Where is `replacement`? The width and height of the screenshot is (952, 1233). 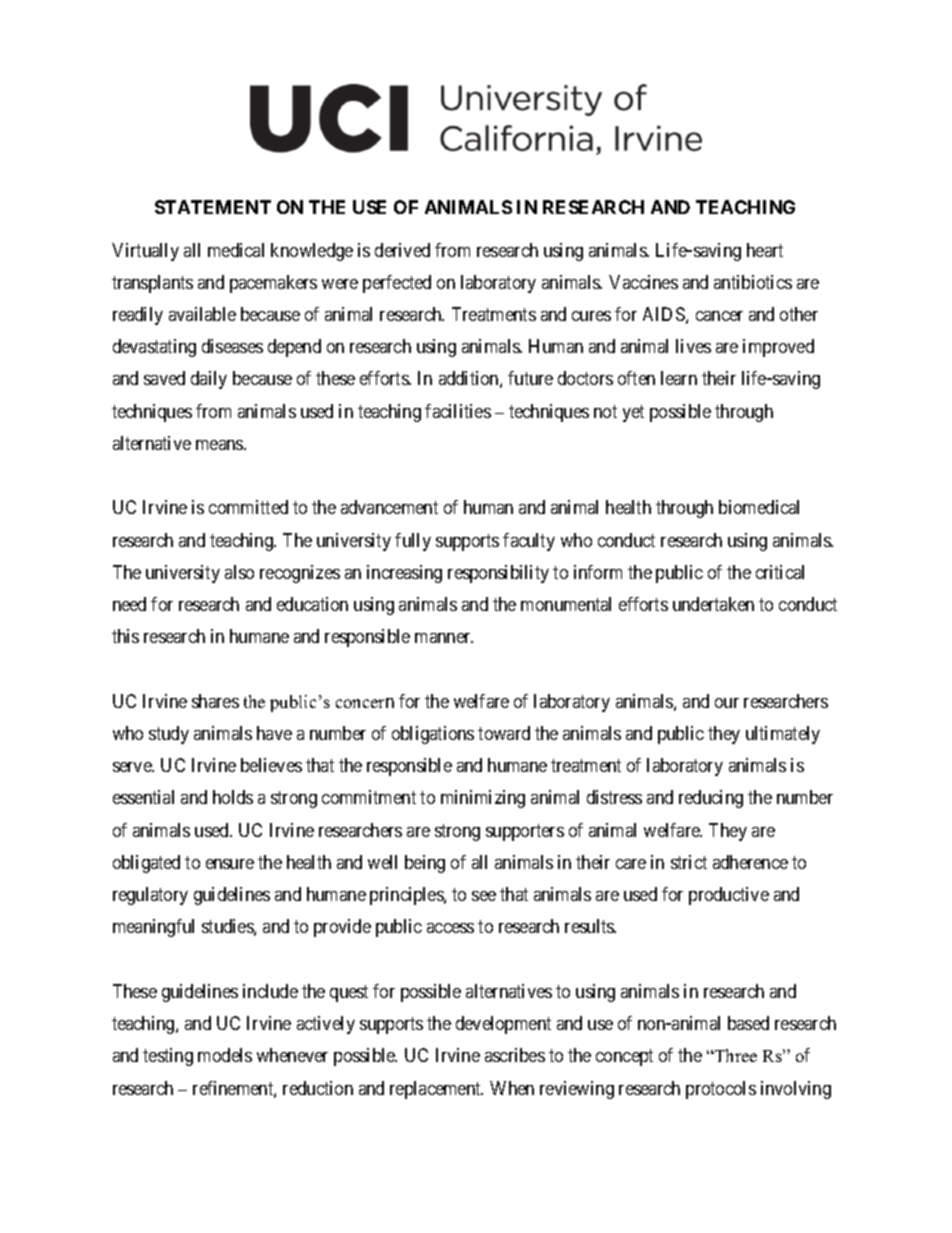
replacement is located at coordinates (436, 1090).
